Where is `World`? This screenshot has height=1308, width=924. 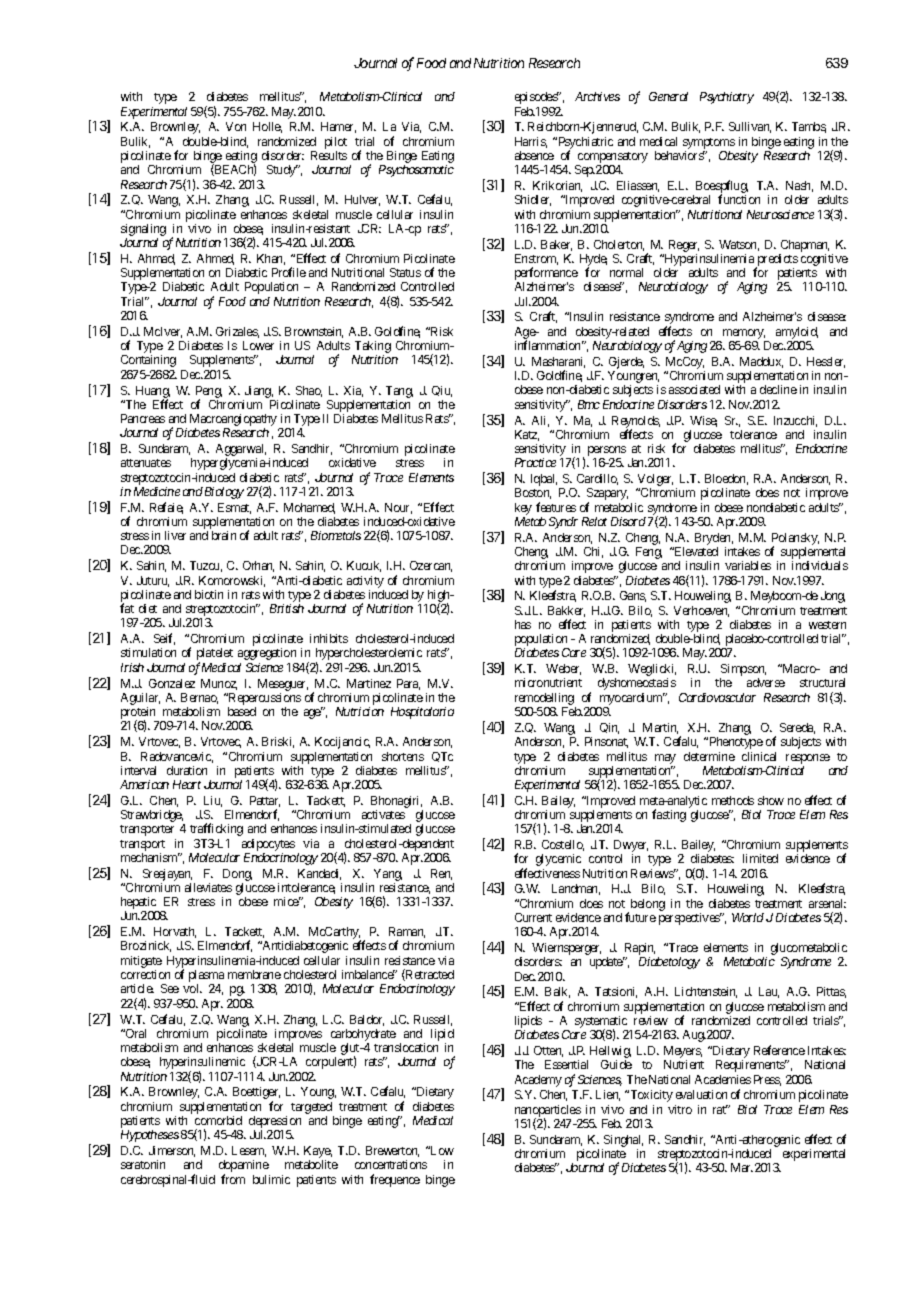
World is located at coordinates (748, 917).
